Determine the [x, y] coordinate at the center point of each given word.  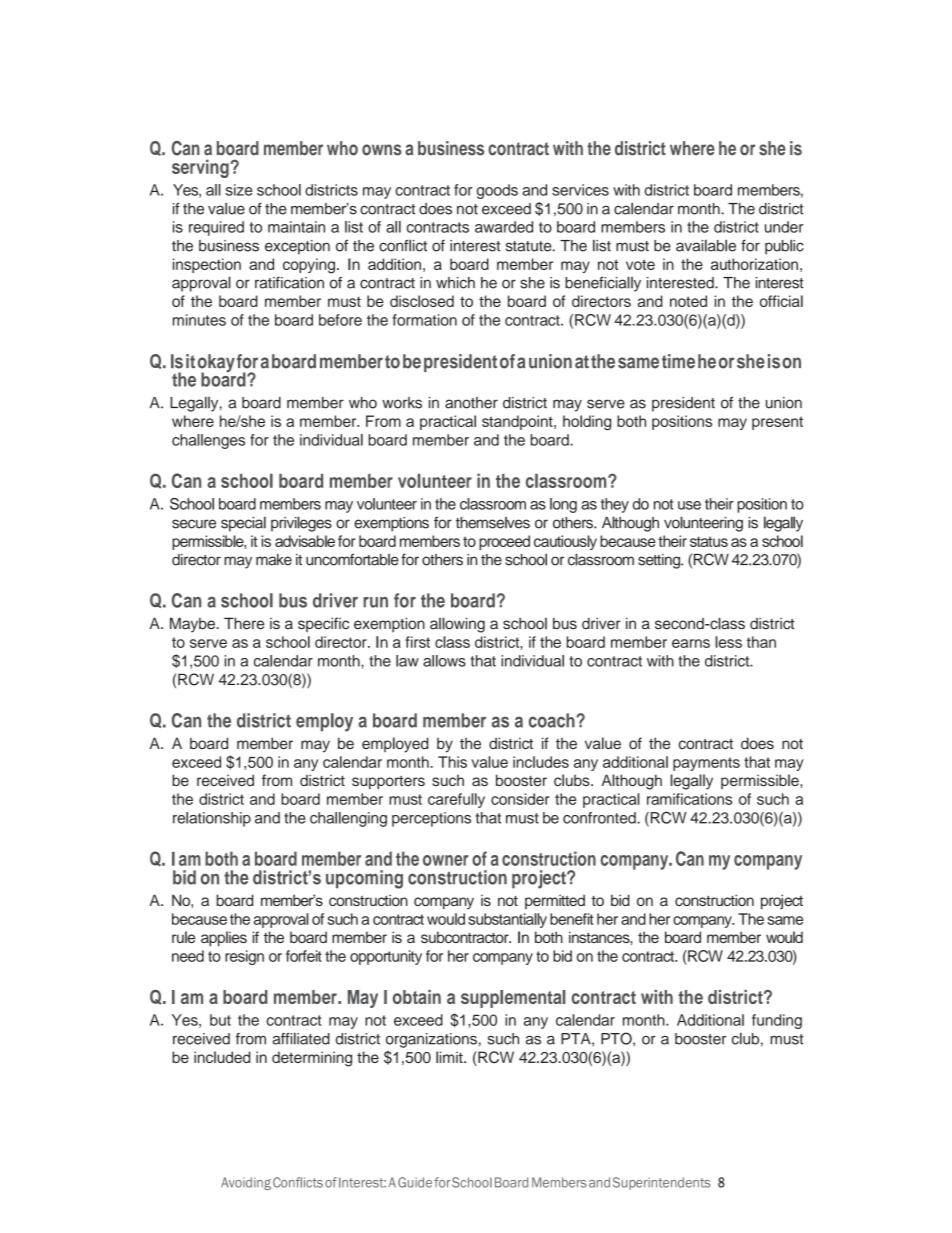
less [728, 642]
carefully [456, 800]
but [220, 1020]
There [244, 623]
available [706, 245]
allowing [457, 625]
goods [497, 191]
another [471, 403]
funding [777, 1021]
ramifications [689, 799]
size [239, 190]
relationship [212, 819]
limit [450, 1057]
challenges [208, 441]
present [777, 423]
